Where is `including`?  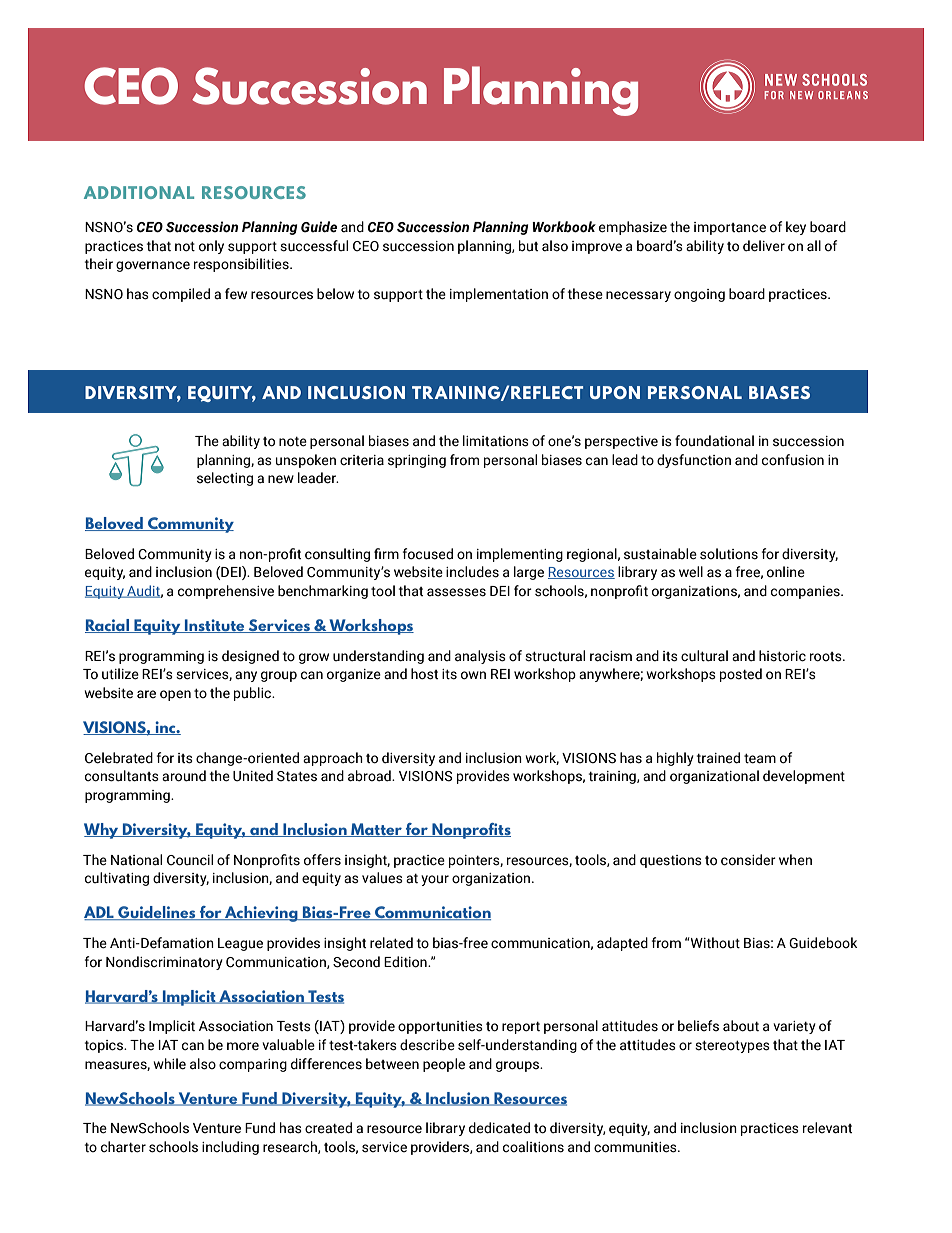
including is located at coordinates (230, 1148).
